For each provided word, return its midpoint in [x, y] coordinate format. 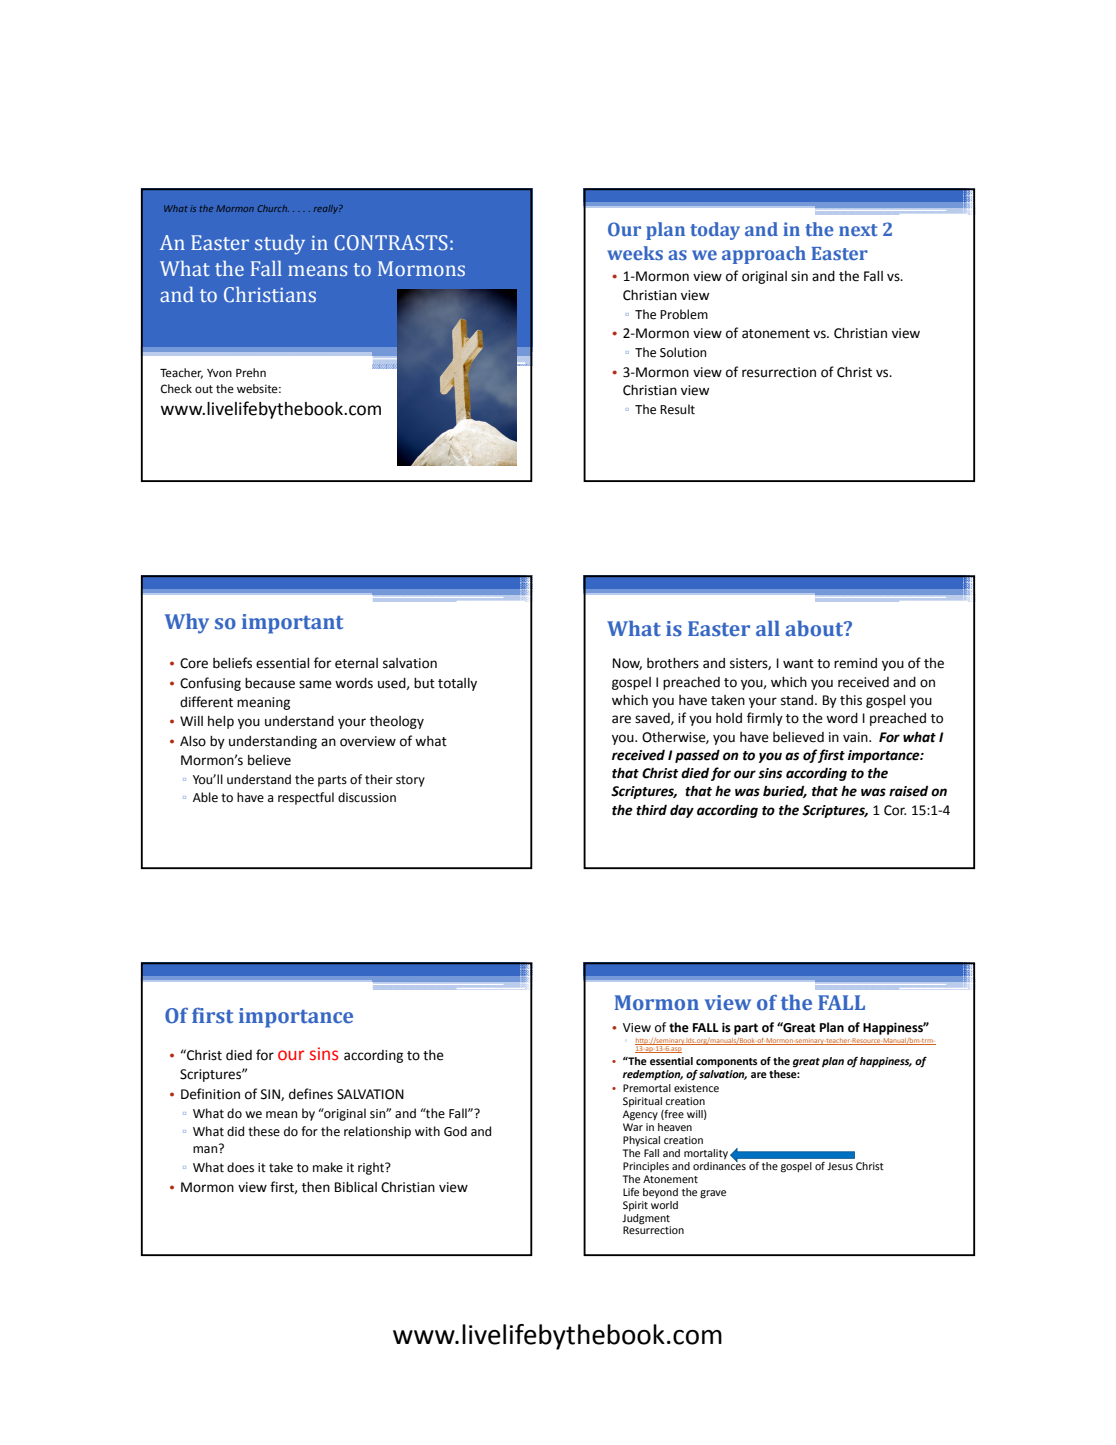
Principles [646, 1167]
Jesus [840, 1166]
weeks [635, 253]
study [280, 245]
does [240, 1167]
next [858, 230]
